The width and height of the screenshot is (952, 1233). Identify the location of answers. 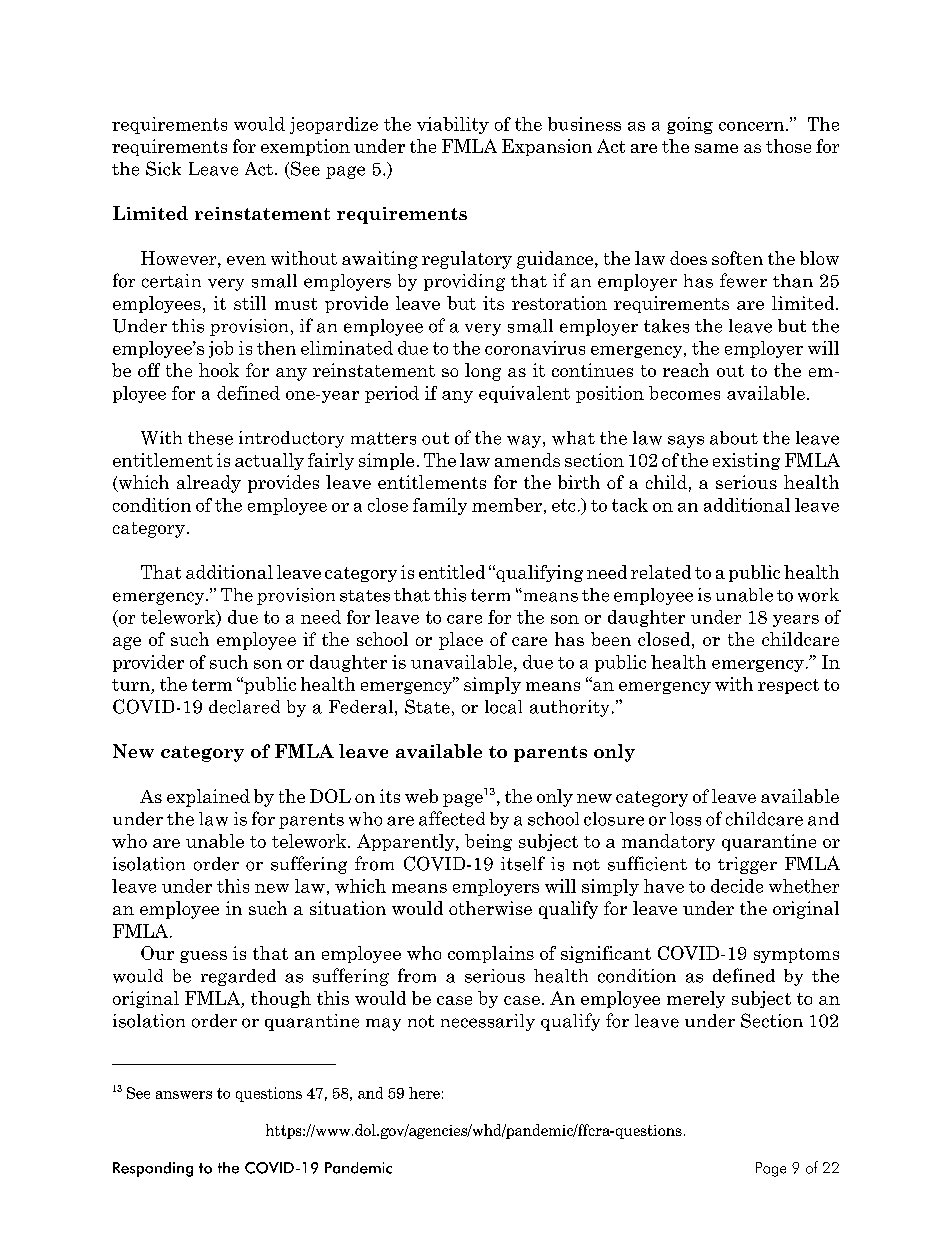
(184, 1095).
